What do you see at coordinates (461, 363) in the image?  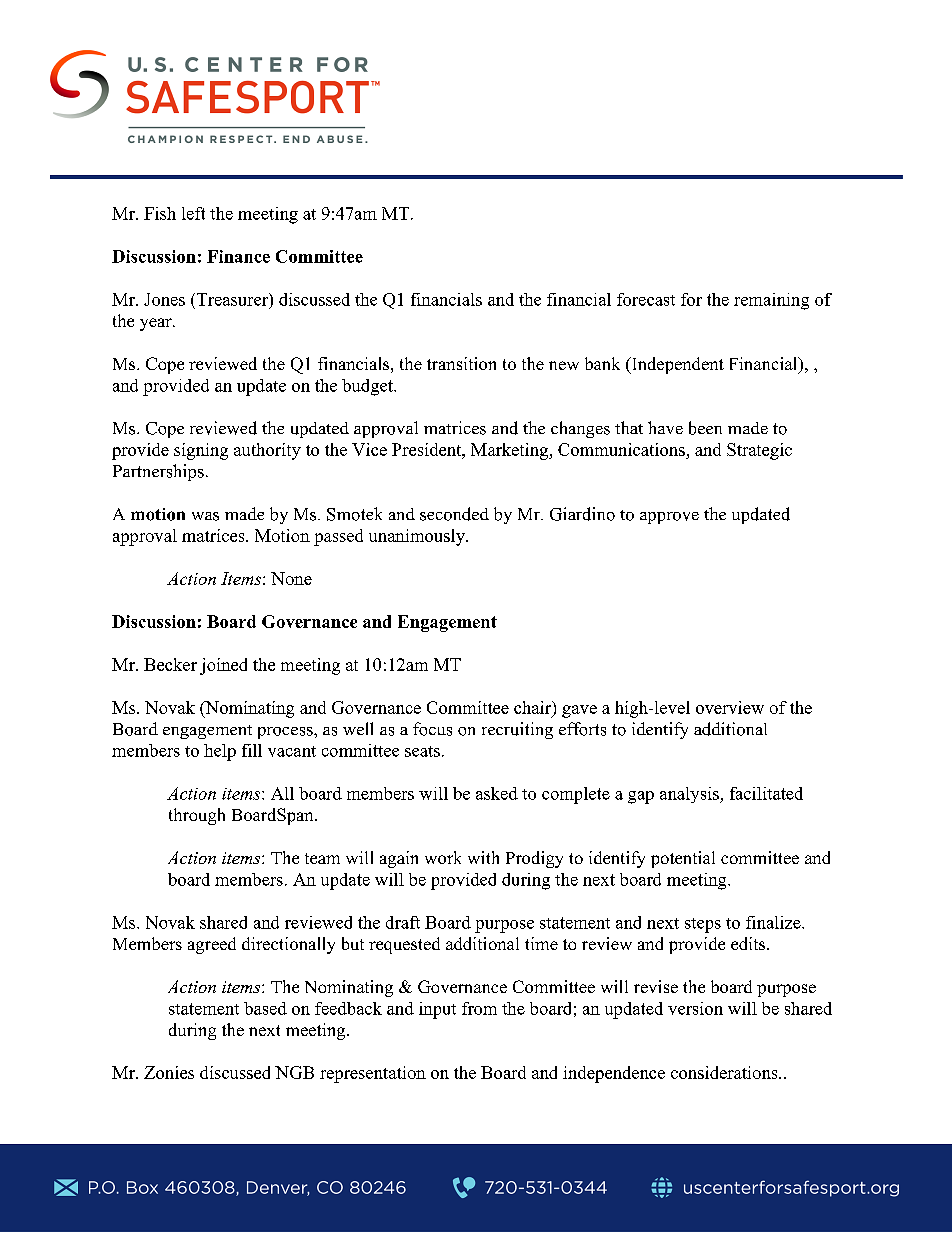 I see `transition` at bounding box center [461, 363].
